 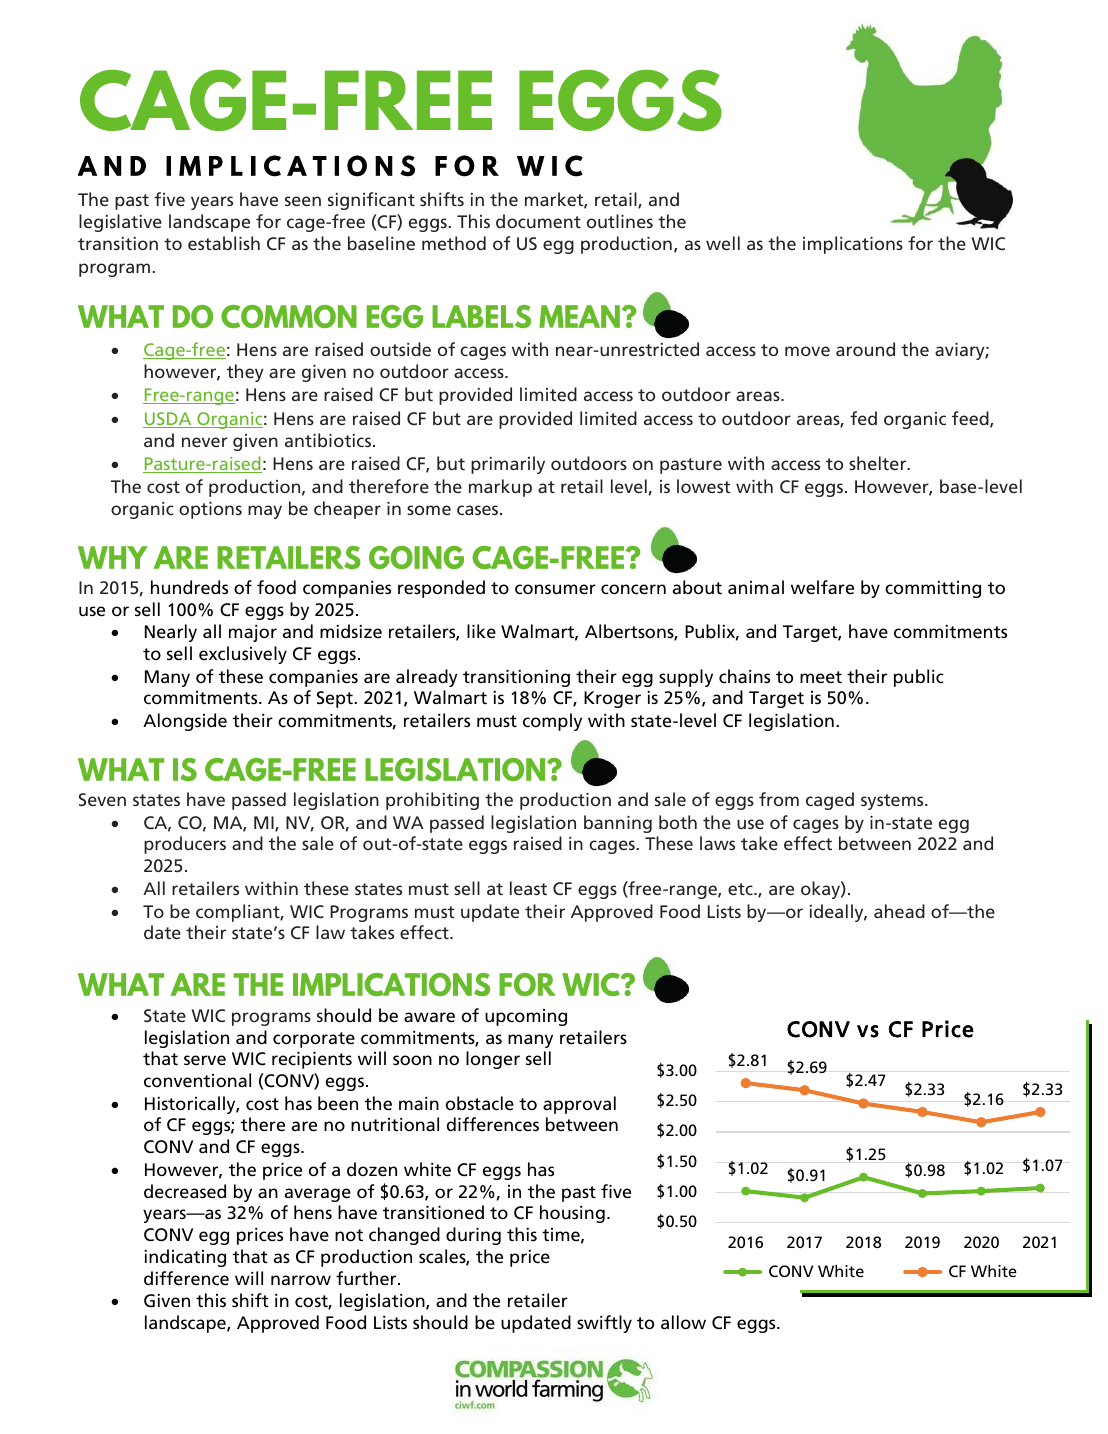 What do you see at coordinates (538, 221) in the screenshot?
I see `document` at bounding box center [538, 221].
